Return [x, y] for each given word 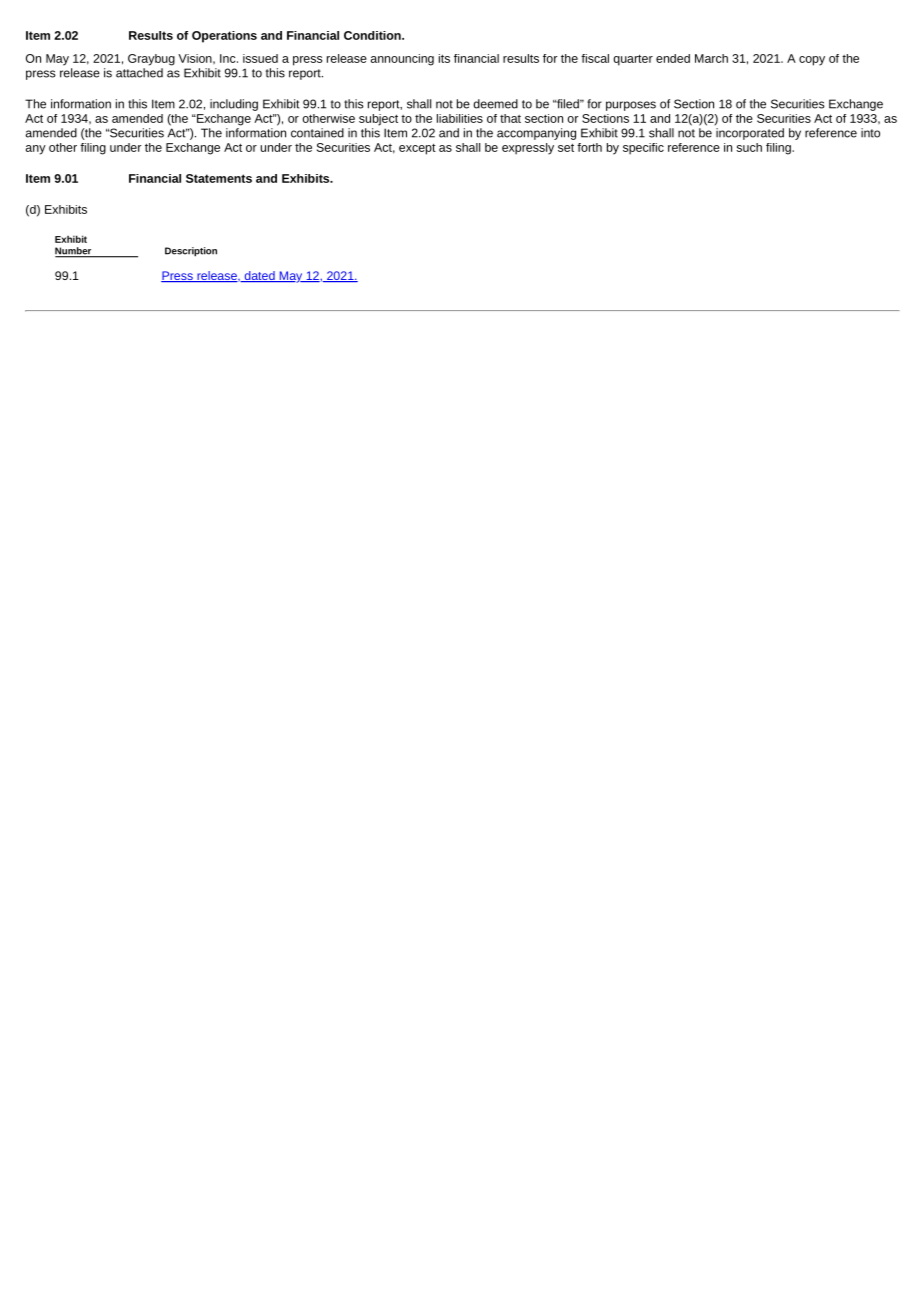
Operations [224, 37]
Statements [219, 178]
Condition [373, 35]
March [711, 58]
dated [259, 276]
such [749, 147]
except [417, 149]
